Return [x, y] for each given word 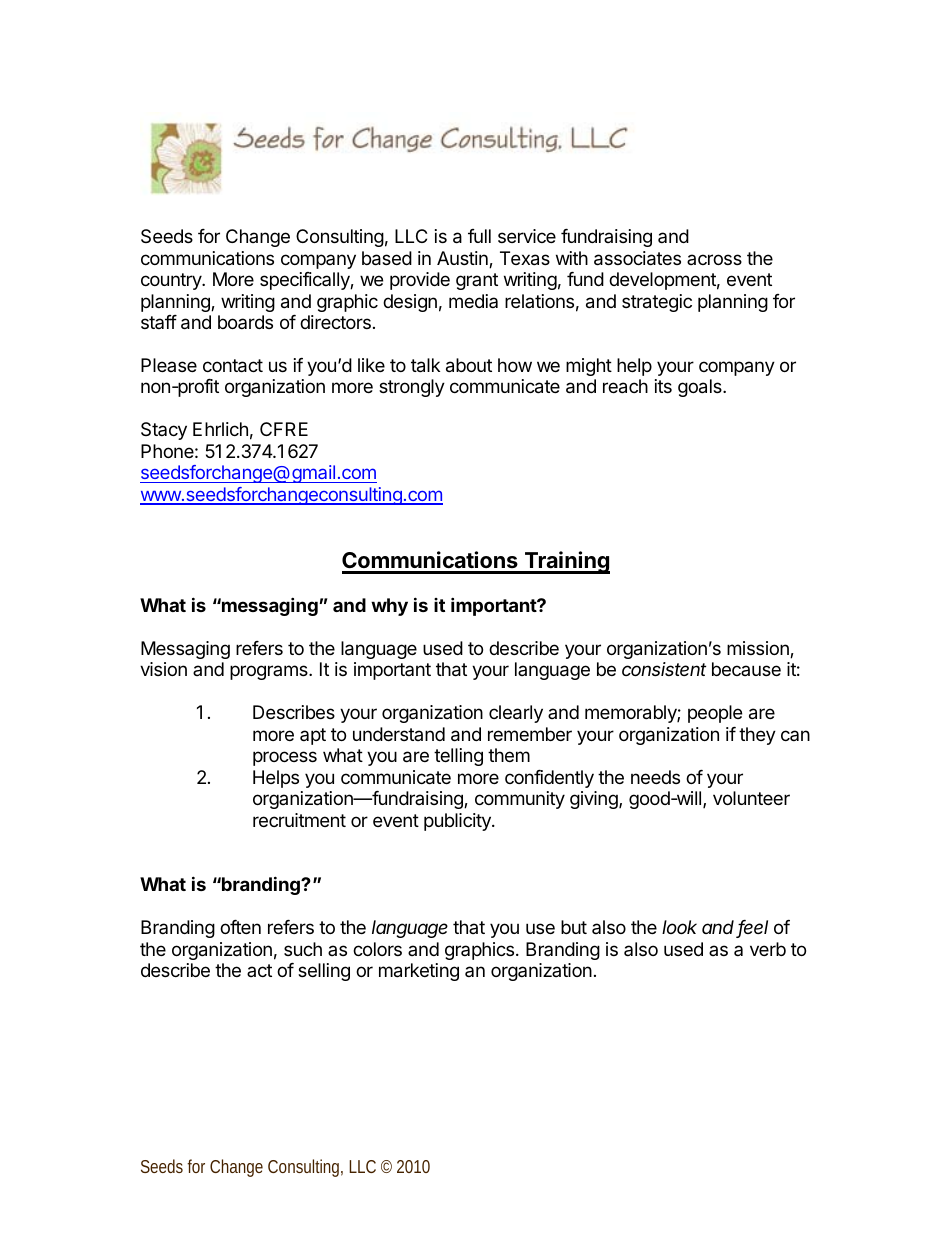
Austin [463, 259]
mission [759, 649]
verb [768, 949]
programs [270, 672]
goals [701, 388]
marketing [419, 972]
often [240, 927]
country [172, 281]
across [714, 259]
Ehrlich [220, 429]
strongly [412, 388]
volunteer [751, 798]
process [285, 758]
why [389, 607]
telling [458, 757]
